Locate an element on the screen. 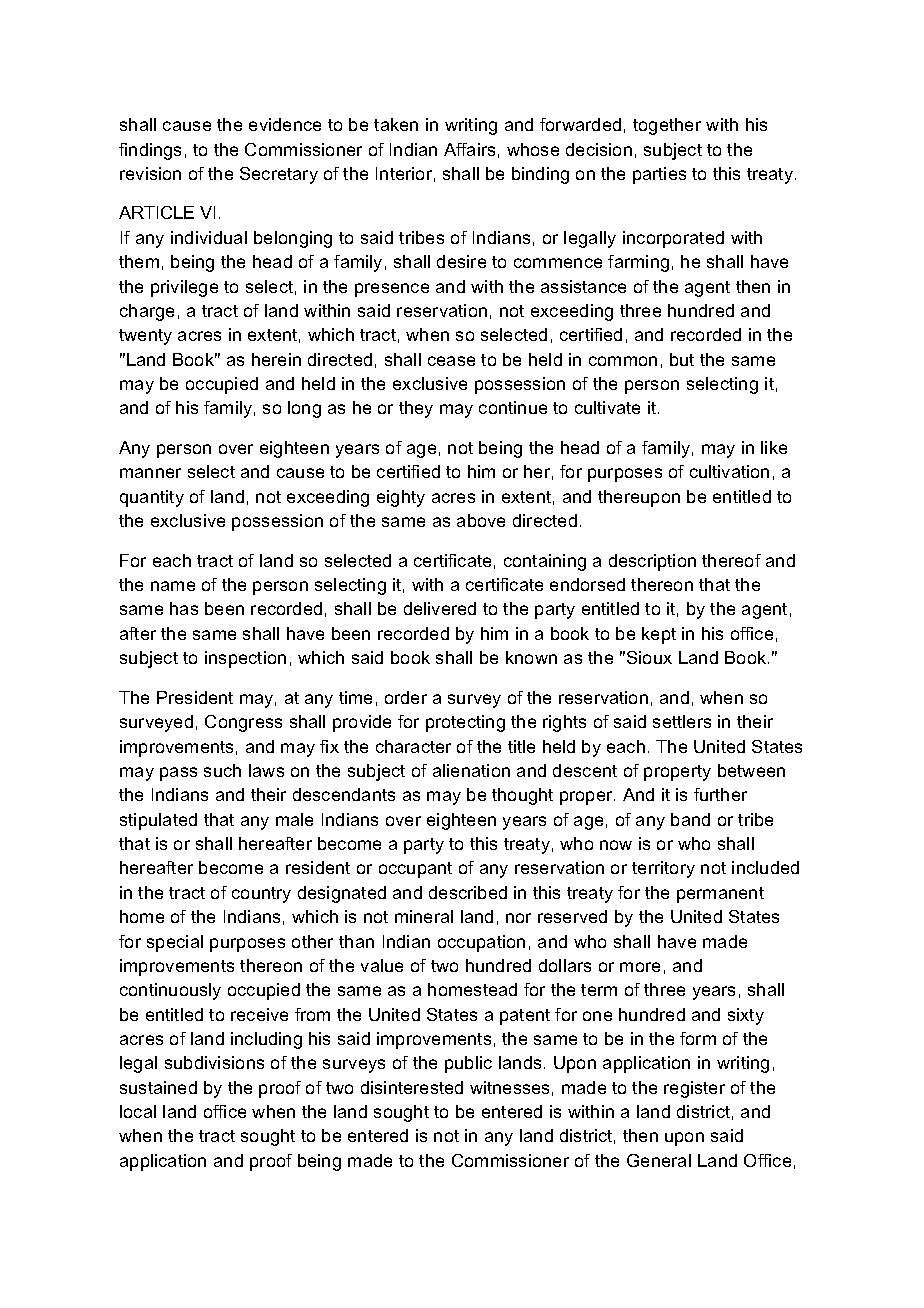 The height and width of the screenshot is (1308, 924). findings is located at coordinates (150, 151).
